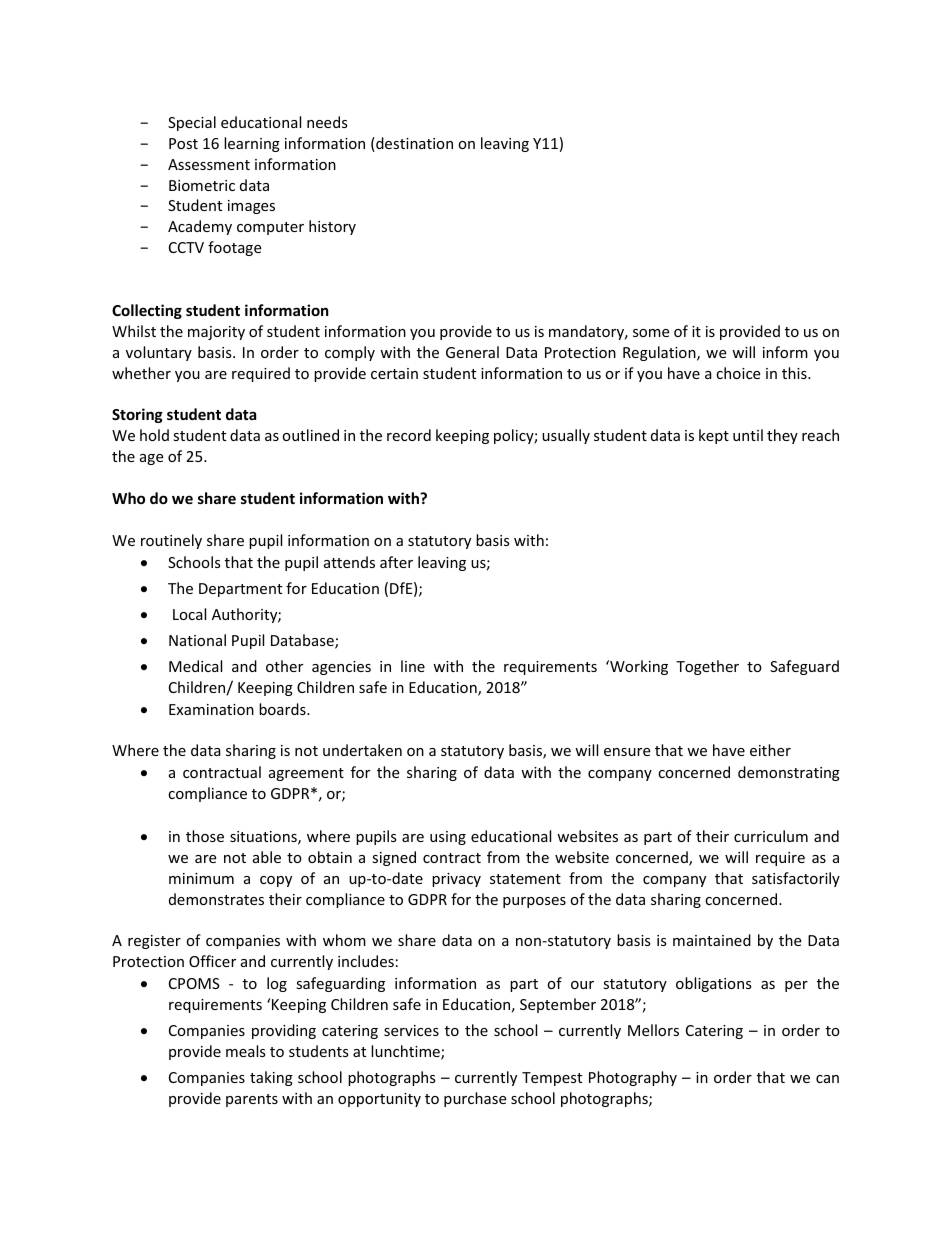 The image size is (952, 1233). Describe the element at coordinates (413, 144) in the document. I see `destination` at that location.
